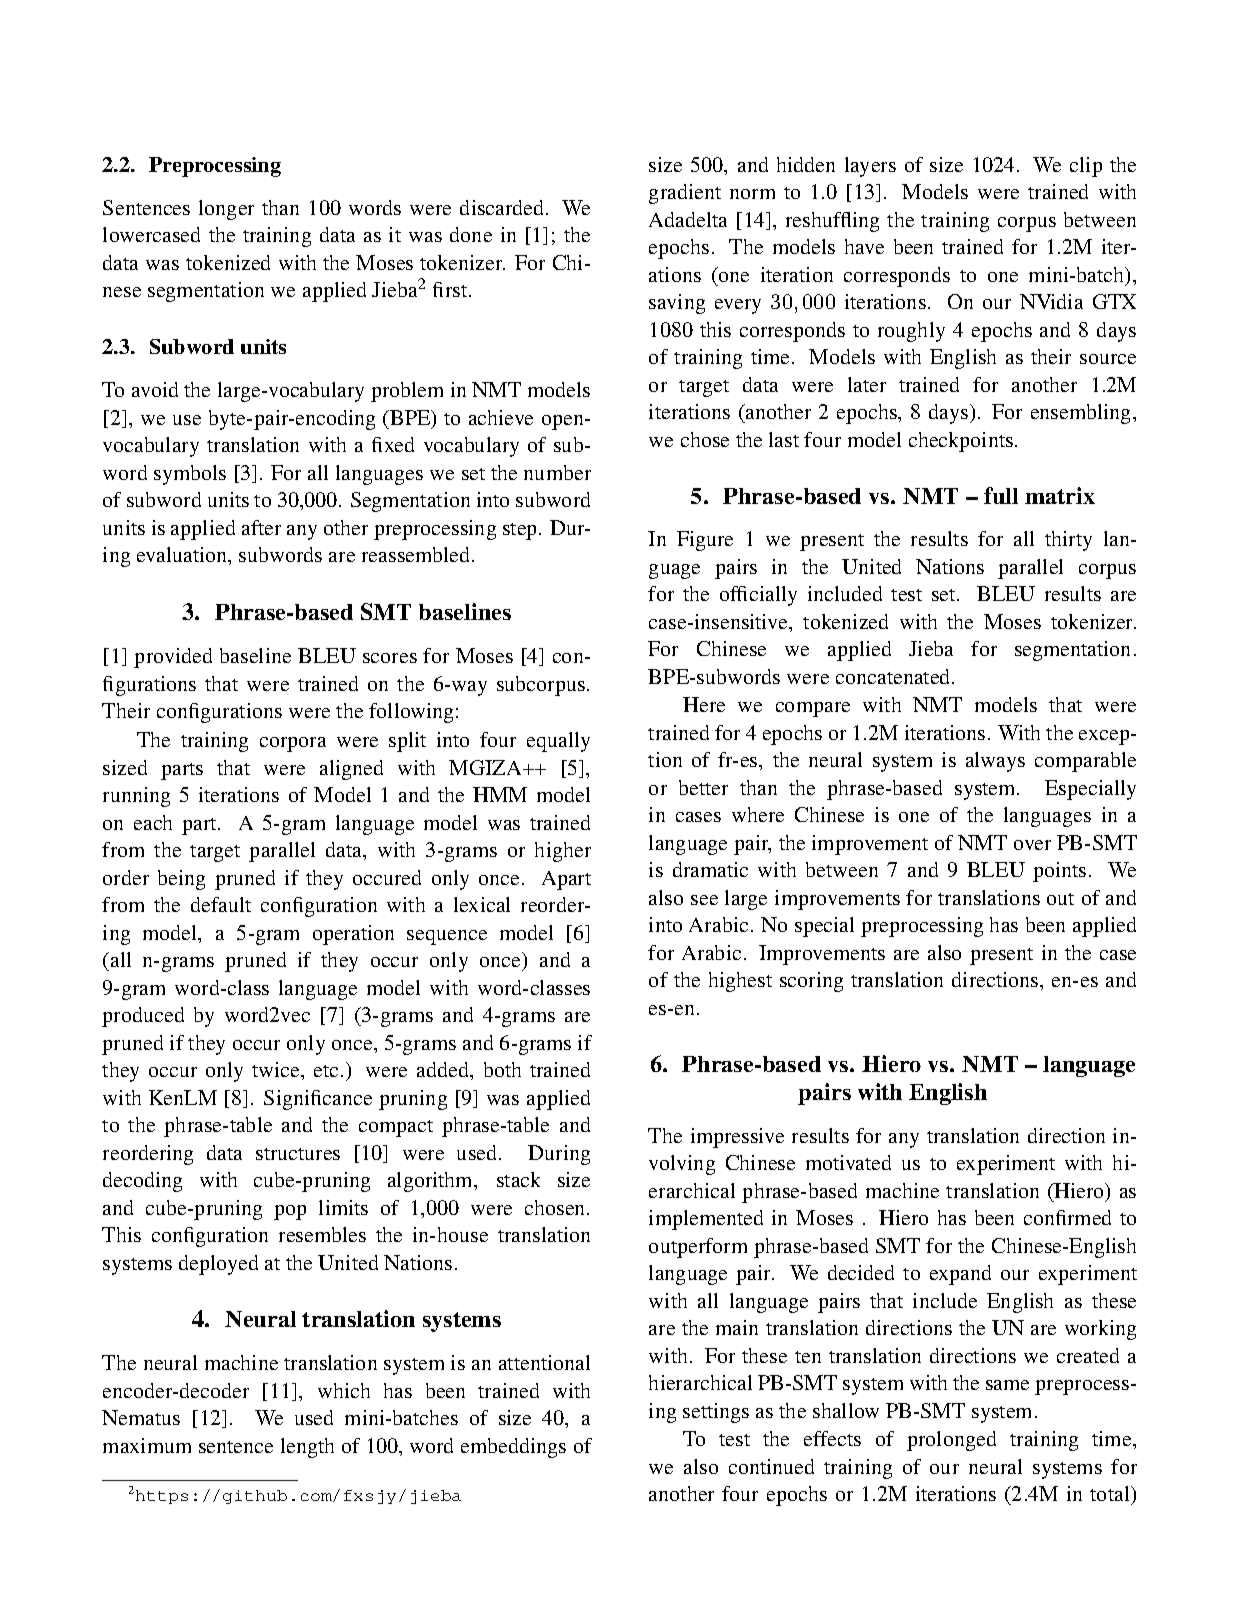 The image size is (1241, 1607). What do you see at coordinates (261, 527) in the page?
I see `after` at bounding box center [261, 527].
